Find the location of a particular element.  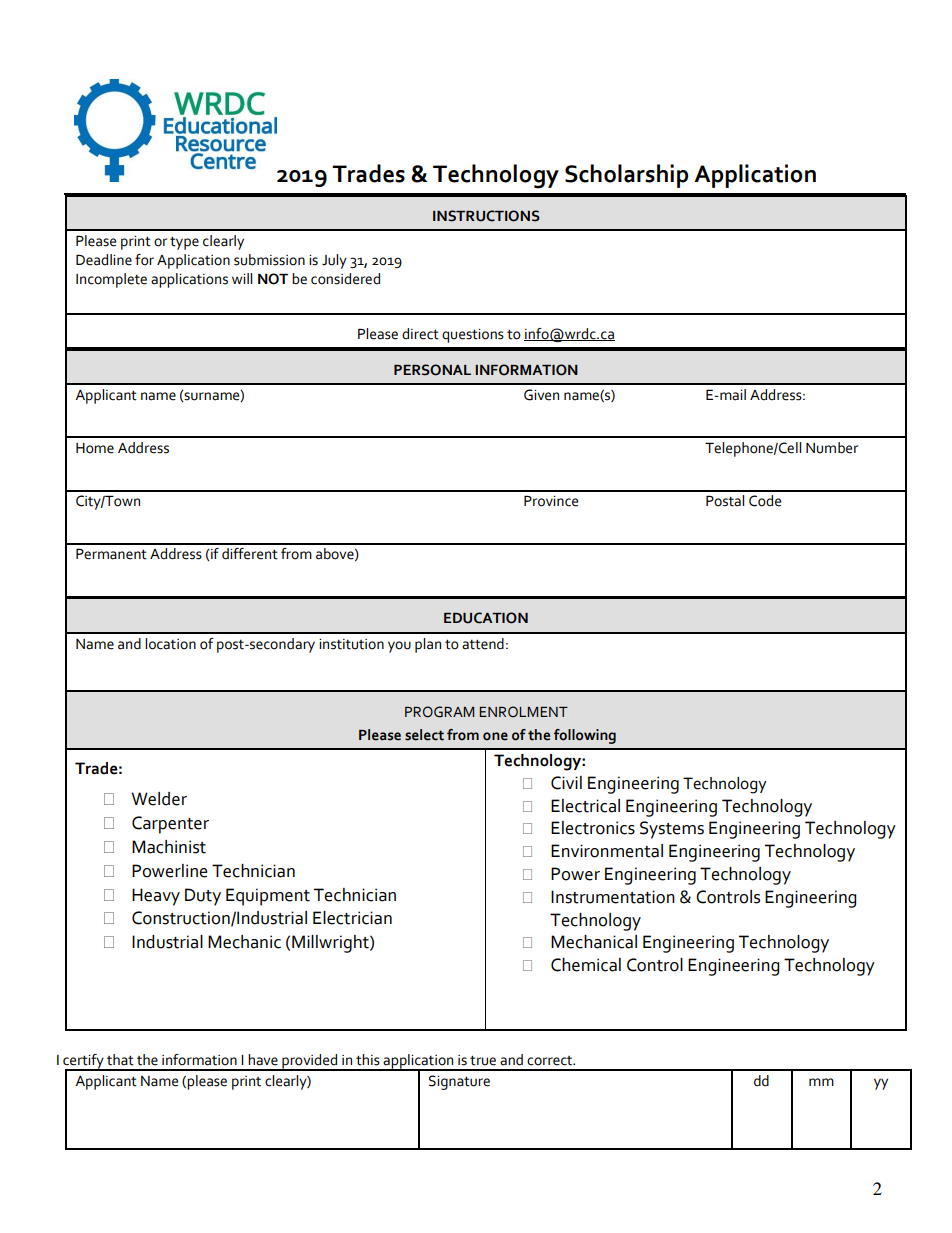

true is located at coordinates (483, 1060).
